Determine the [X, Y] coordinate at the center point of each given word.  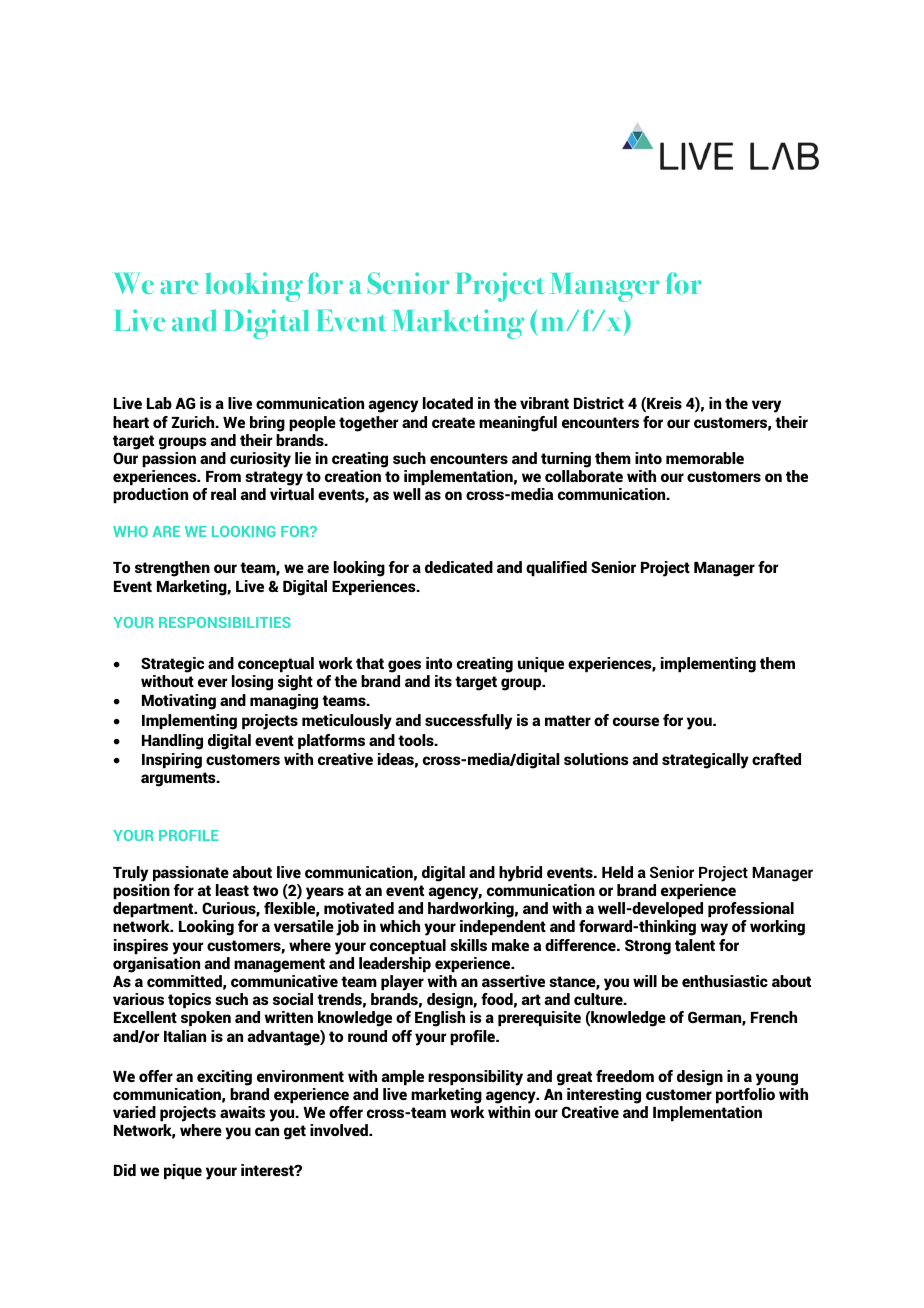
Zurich [194, 422]
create [453, 422]
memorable [705, 458]
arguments [179, 779]
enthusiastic [725, 981]
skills [468, 945]
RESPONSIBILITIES [225, 622]
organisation [156, 965]
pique [183, 1171]
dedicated [459, 567]
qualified [556, 568]
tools [417, 740]
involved [340, 1130]
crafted [776, 759]
